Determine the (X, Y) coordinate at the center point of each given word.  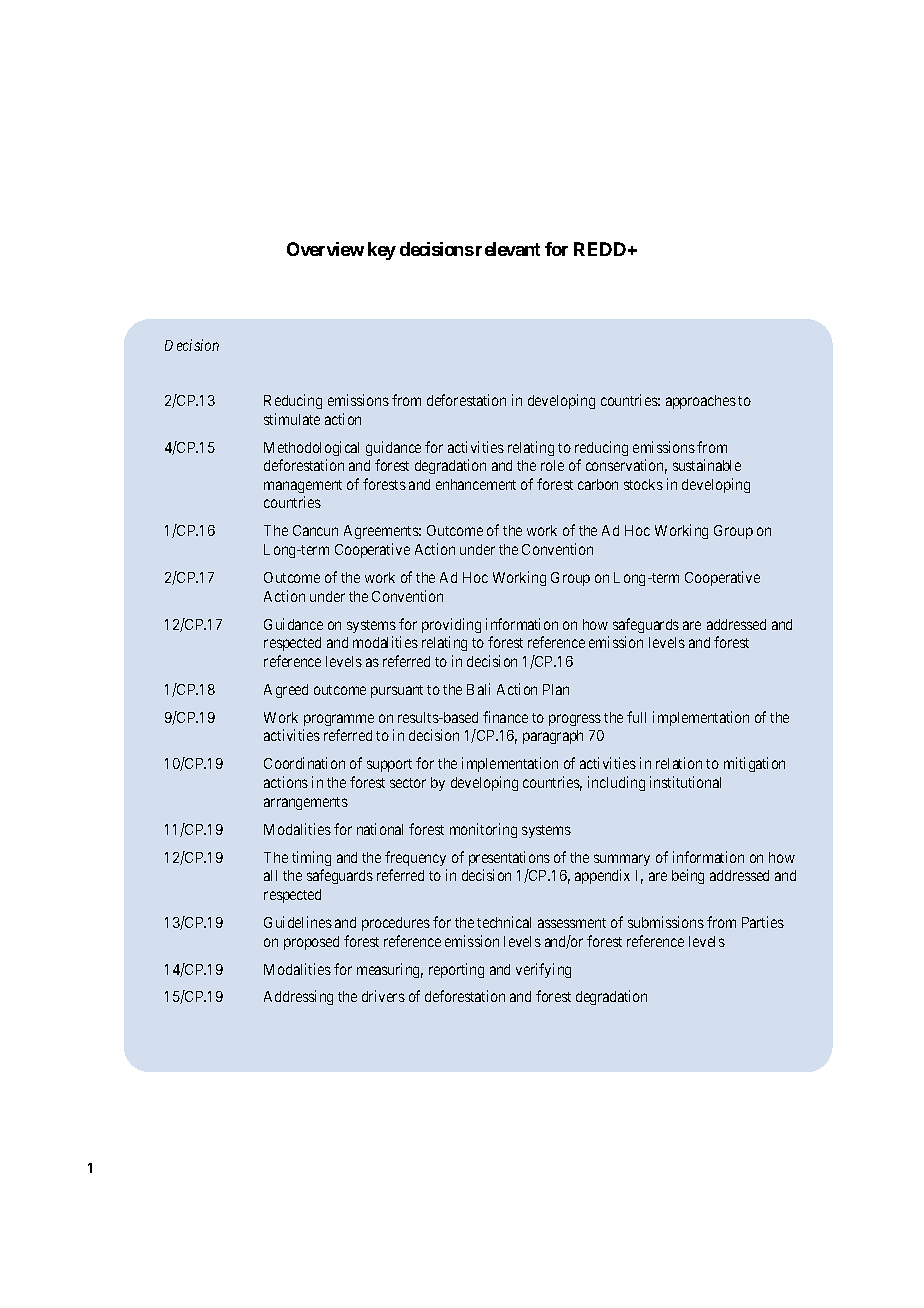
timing (311, 858)
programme (339, 720)
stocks (643, 484)
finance (505, 717)
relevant (508, 249)
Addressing (298, 997)
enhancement (476, 484)
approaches (701, 402)
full (636, 717)
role (552, 465)
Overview (325, 249)
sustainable (707, 465)
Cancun (315, 530)
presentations (509, 858)
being (688, 876)
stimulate (292, 419)
